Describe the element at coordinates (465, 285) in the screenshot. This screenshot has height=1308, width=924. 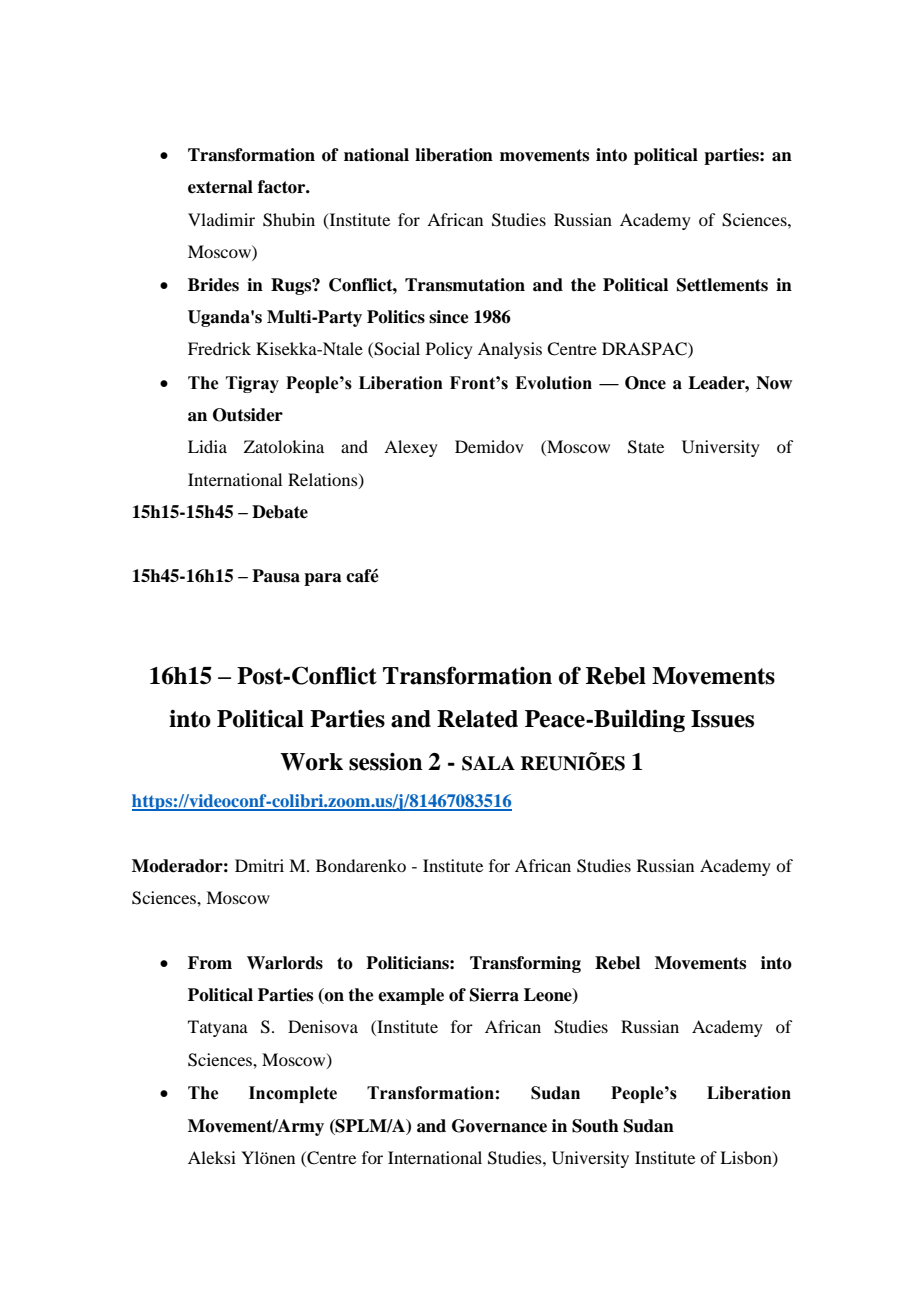
I see `Transmutation` at that location.
